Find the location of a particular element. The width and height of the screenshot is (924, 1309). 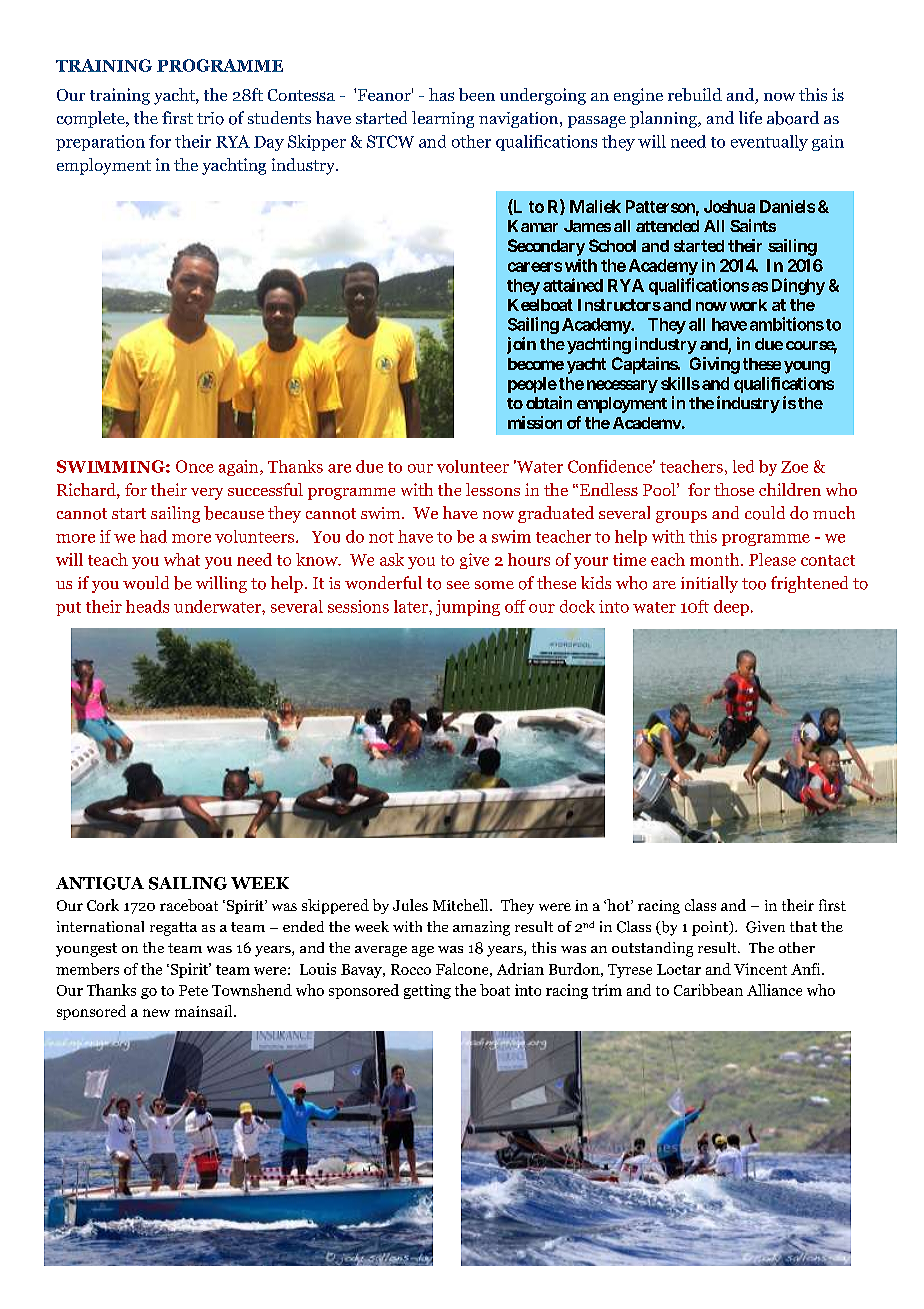

jumping is located at coordinates (468, 608).
